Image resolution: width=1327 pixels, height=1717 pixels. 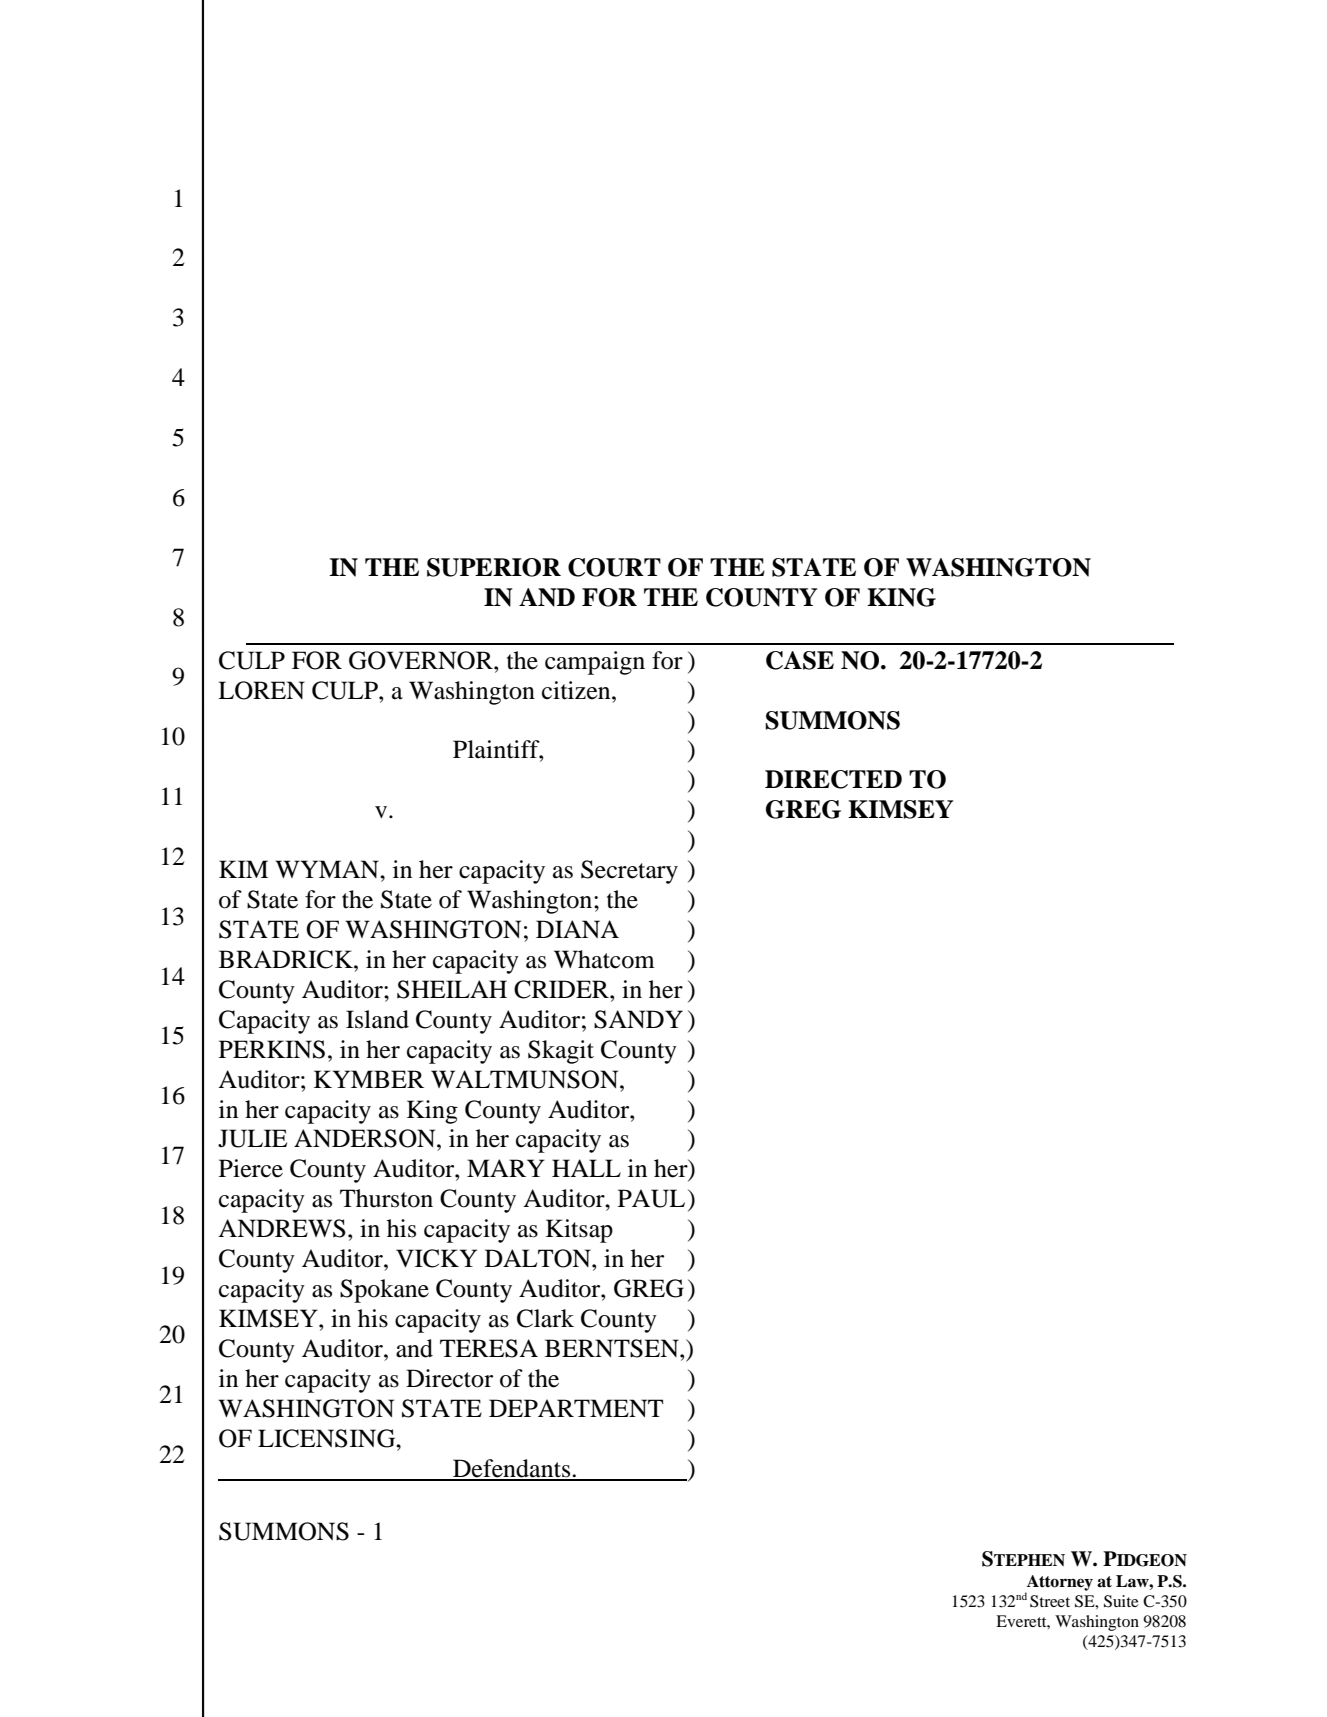 I want to click on Secretary, so click(x=629, y=872).
